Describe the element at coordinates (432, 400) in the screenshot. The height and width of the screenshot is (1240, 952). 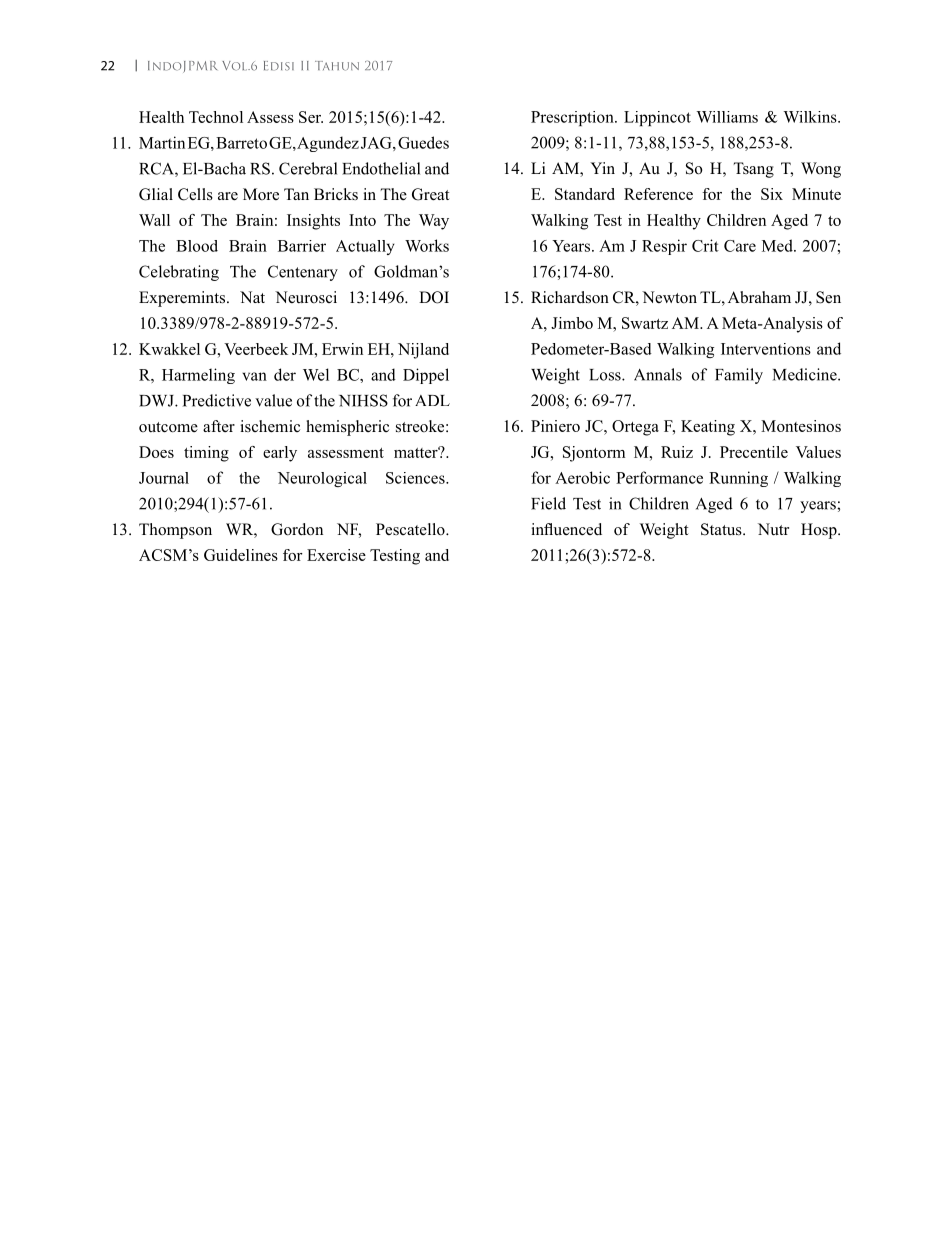
I see `ADL` at that location.
